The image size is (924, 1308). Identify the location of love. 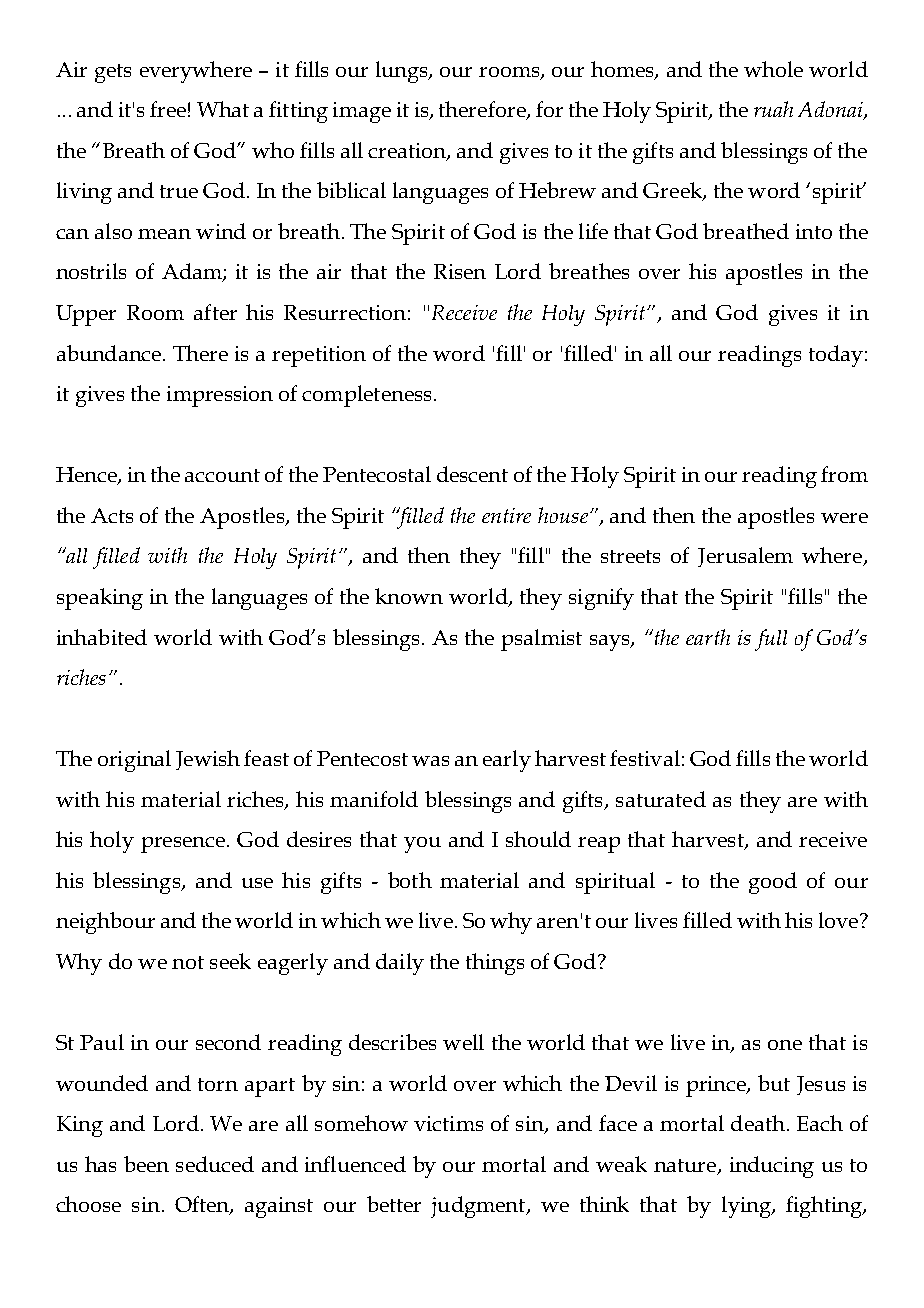
(838, 920).
